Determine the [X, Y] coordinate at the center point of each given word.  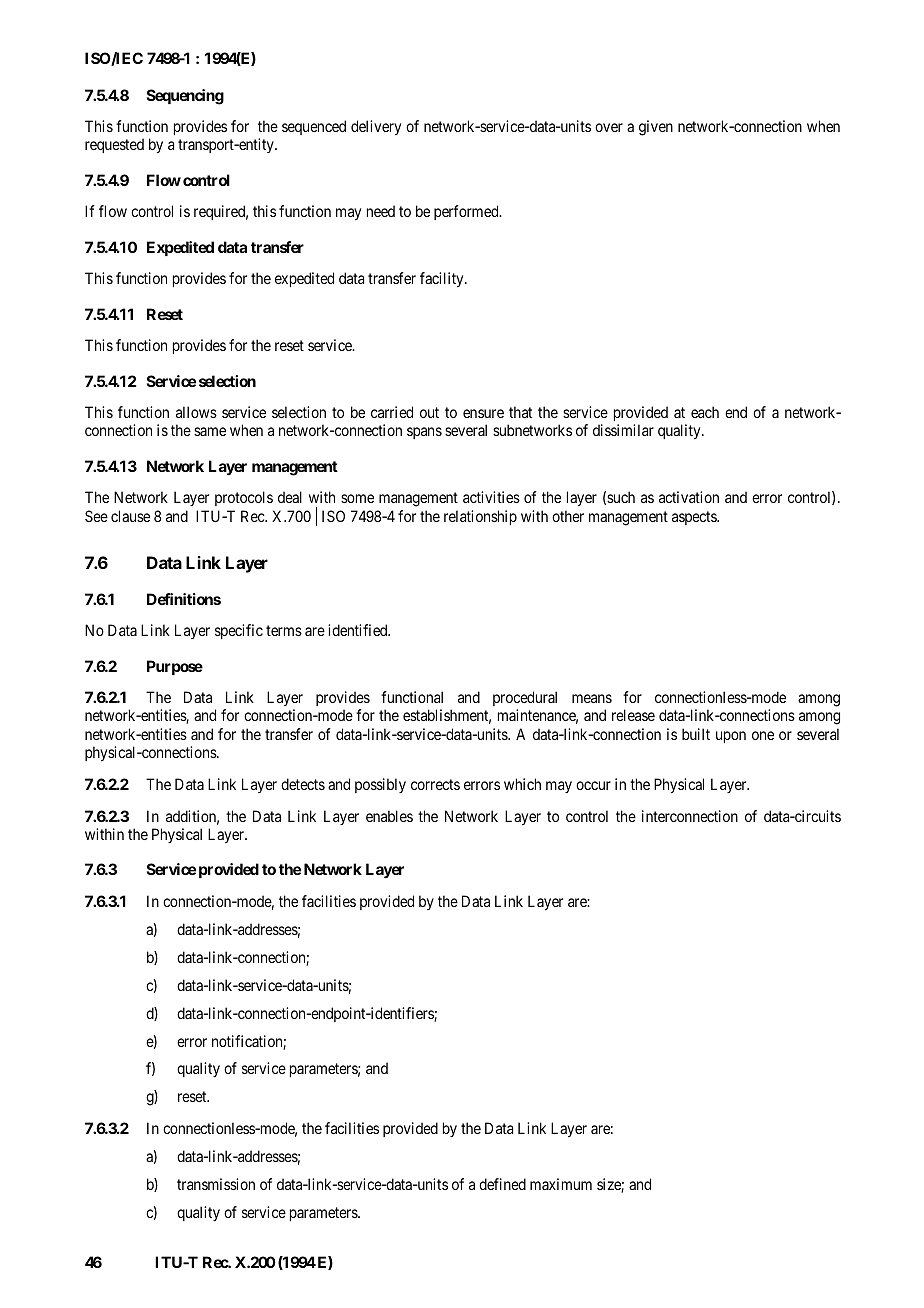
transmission [216, 1184]
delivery [376, 127]
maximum [561, 1184]
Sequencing [185, 97]
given [656, 128]
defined [502, 1184]
